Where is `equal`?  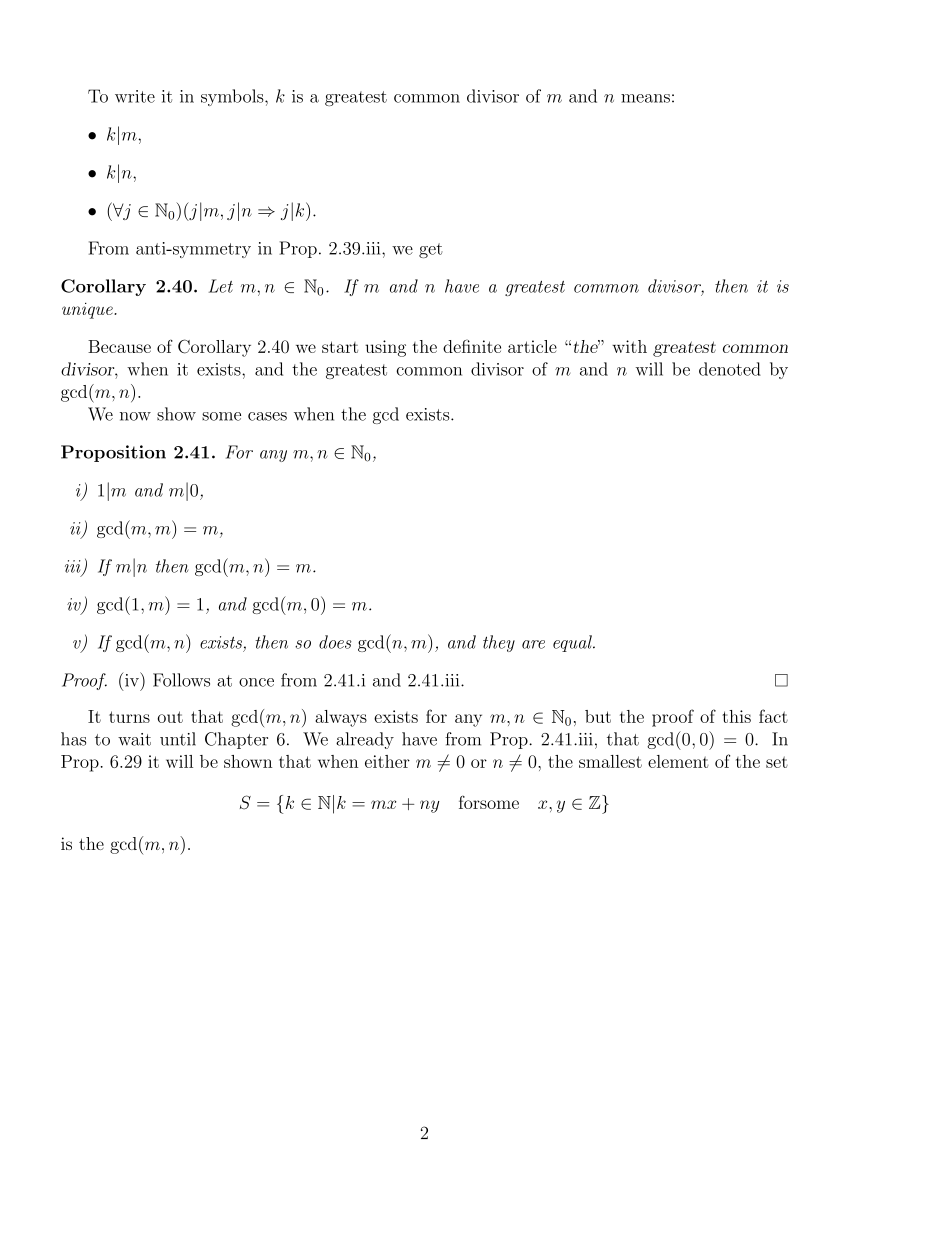 equal is located at coordinates (573, 643).
